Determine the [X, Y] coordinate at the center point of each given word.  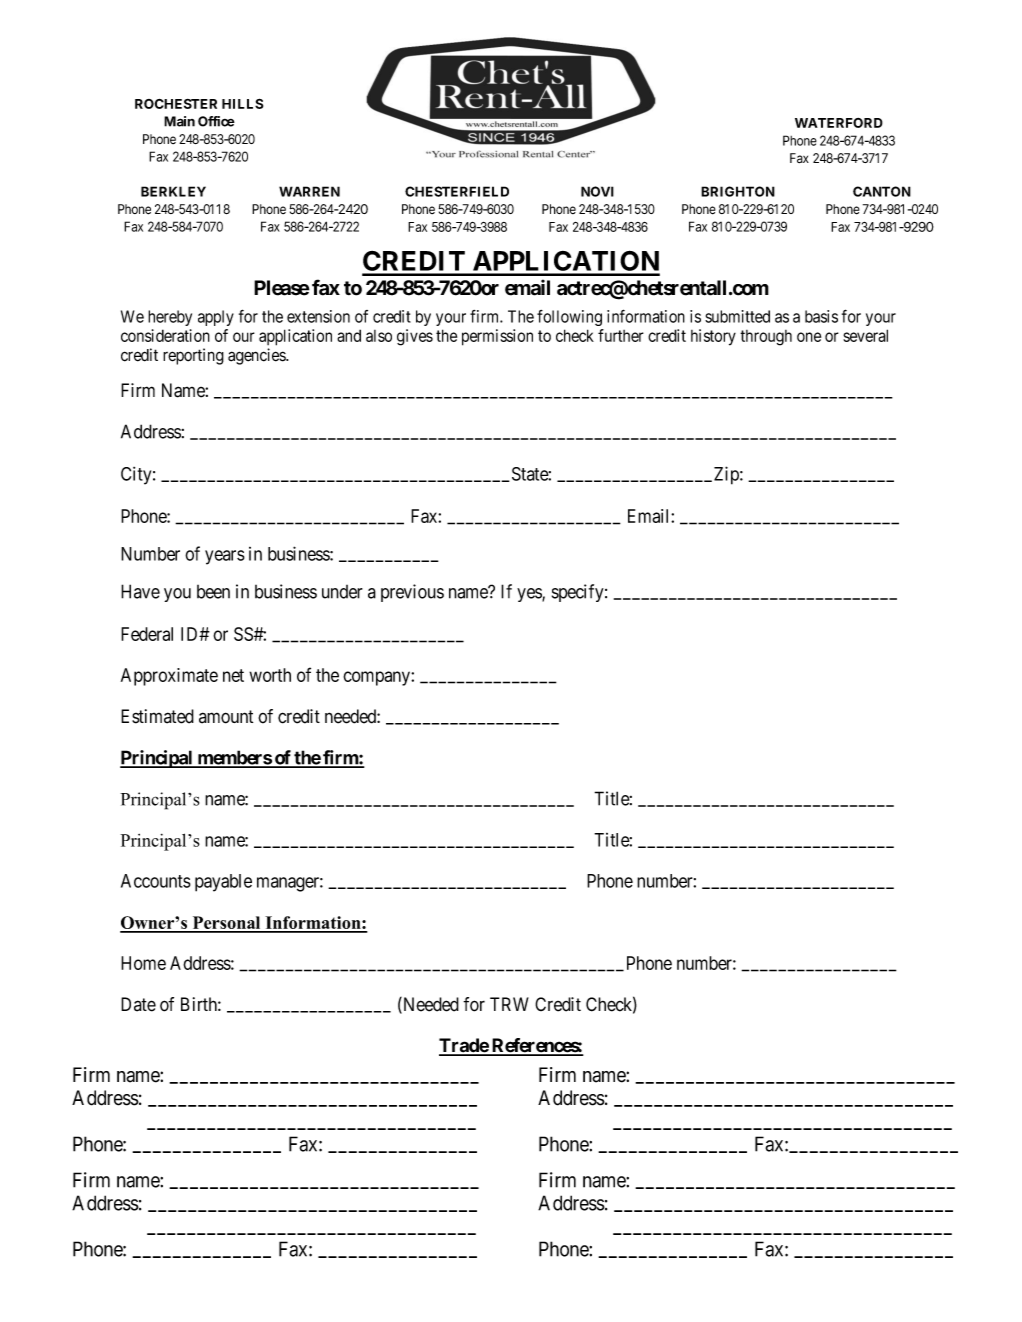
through [766, 338]
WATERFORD [839, 123]
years [225, 557]
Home [143, 963]
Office [216, 121]
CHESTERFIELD [457, 191]
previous [412, 593]
